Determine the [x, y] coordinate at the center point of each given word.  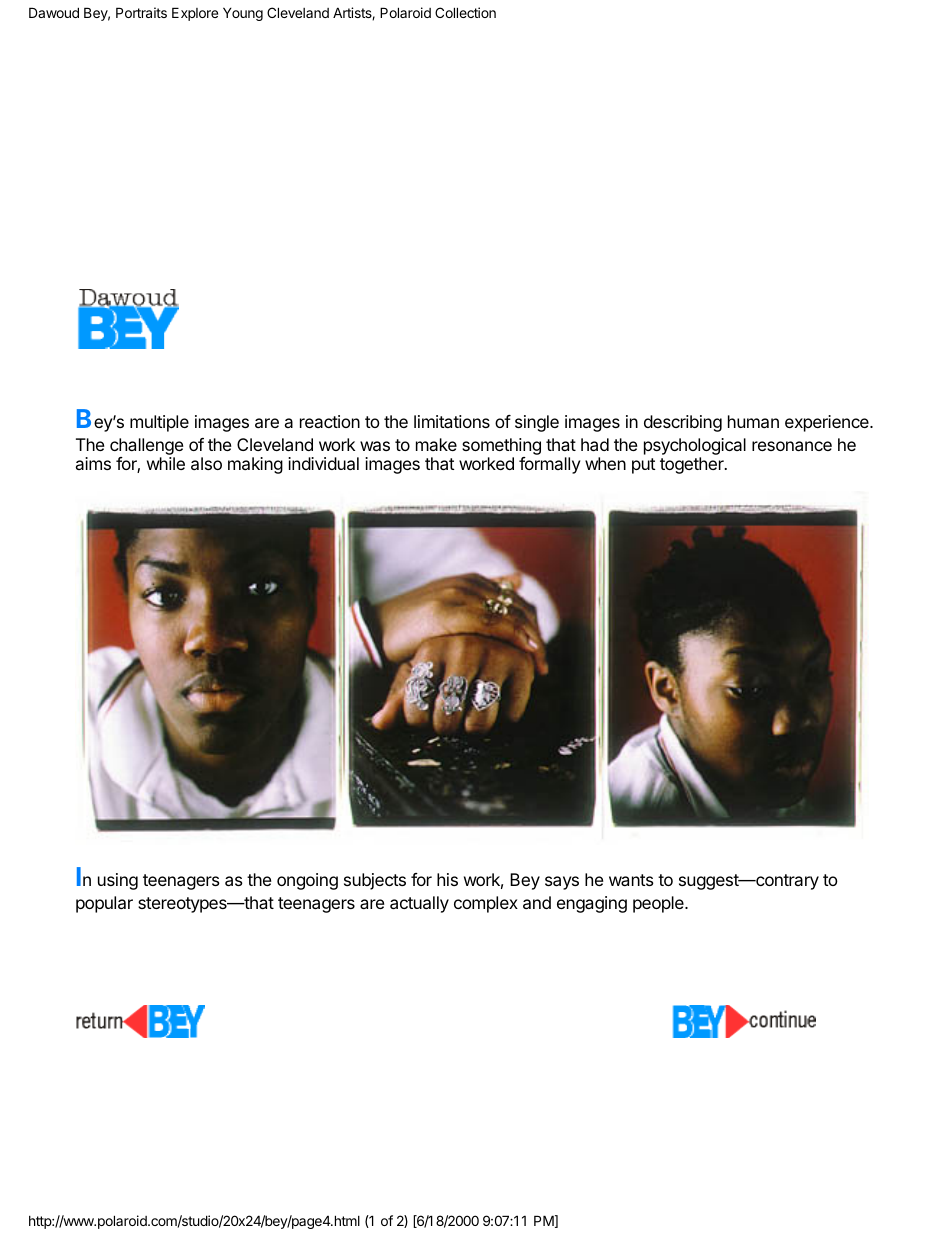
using [118, 881]
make [436, 444]
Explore [195, 14]
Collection [465, 12]
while [166, 463]
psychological [695, 448]
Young [243, 14]
